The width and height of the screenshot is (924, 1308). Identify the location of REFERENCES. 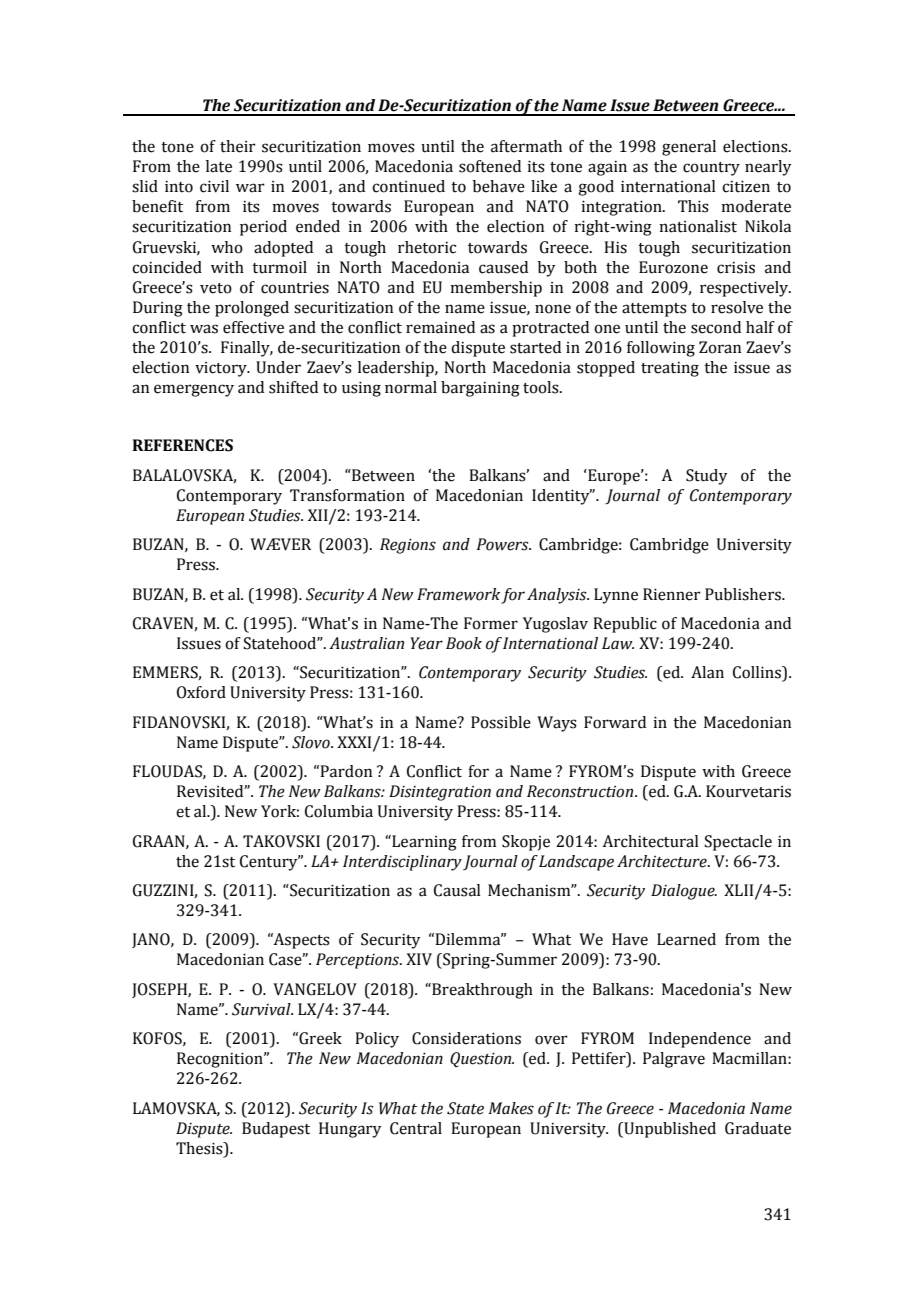
(183, 445).
